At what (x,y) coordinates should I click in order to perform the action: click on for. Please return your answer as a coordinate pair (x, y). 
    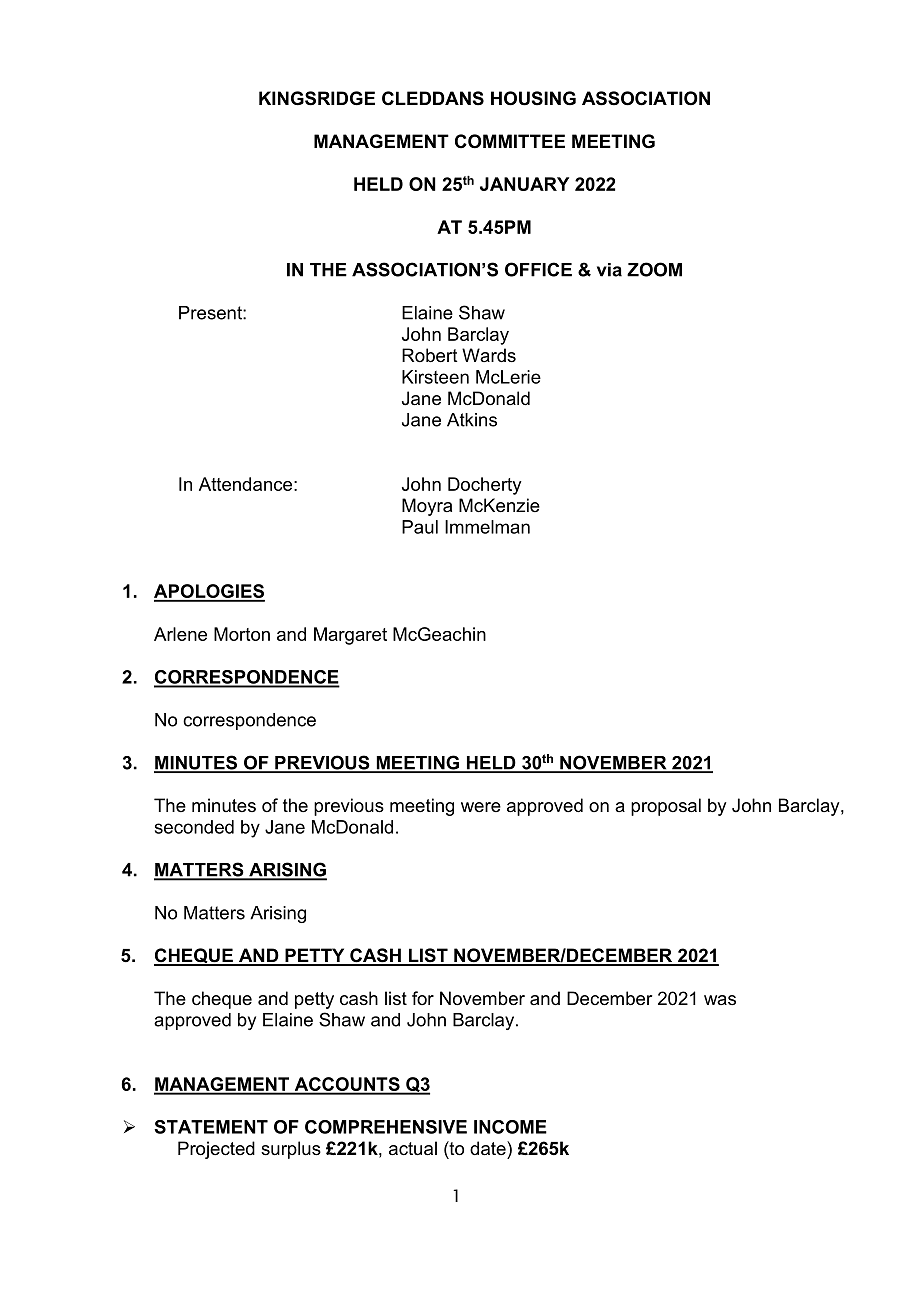
    Looking at the image, I should click on (423, 998).
